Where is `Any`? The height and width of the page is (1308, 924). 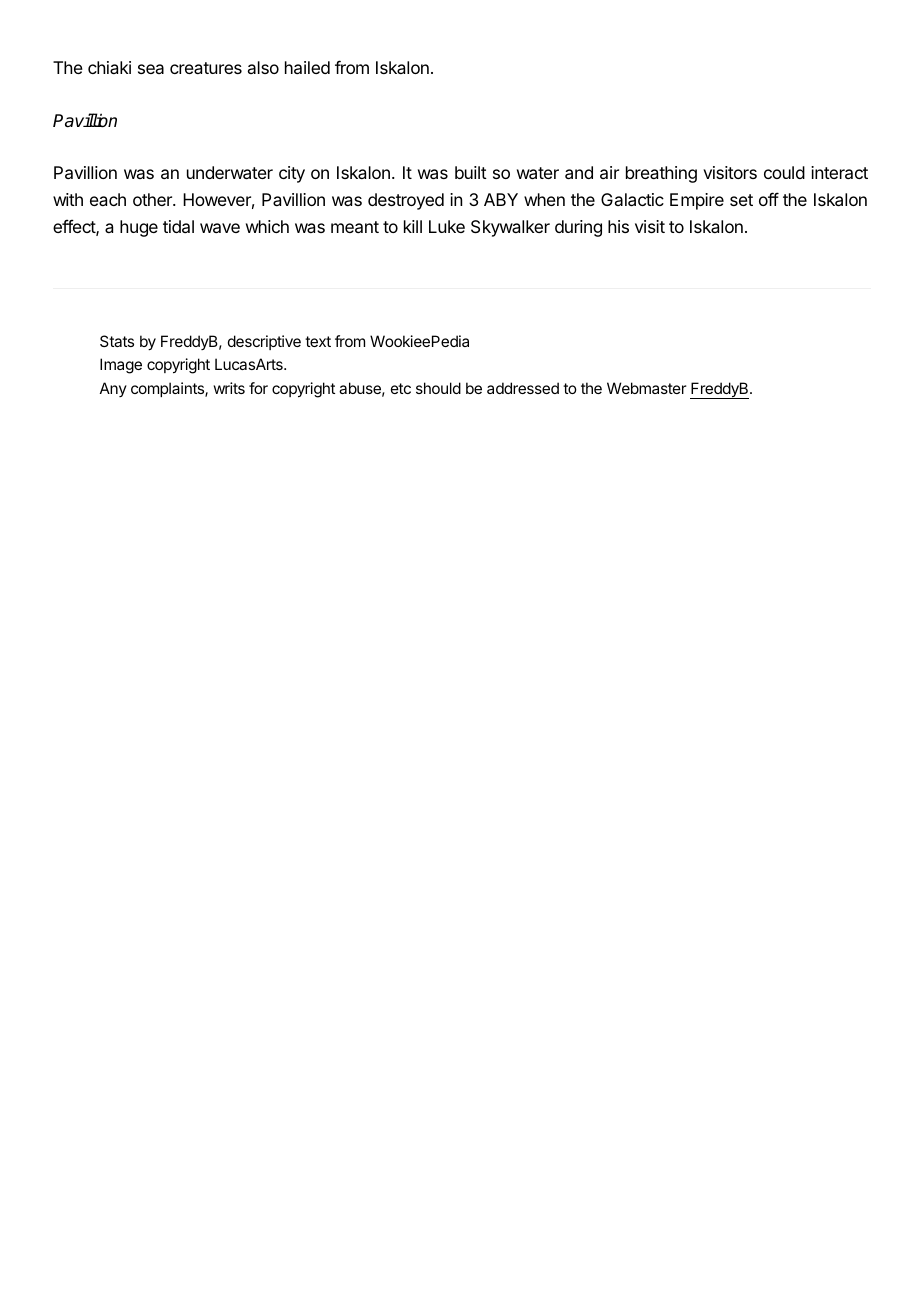
Any is located at coordinates (113, 389).
